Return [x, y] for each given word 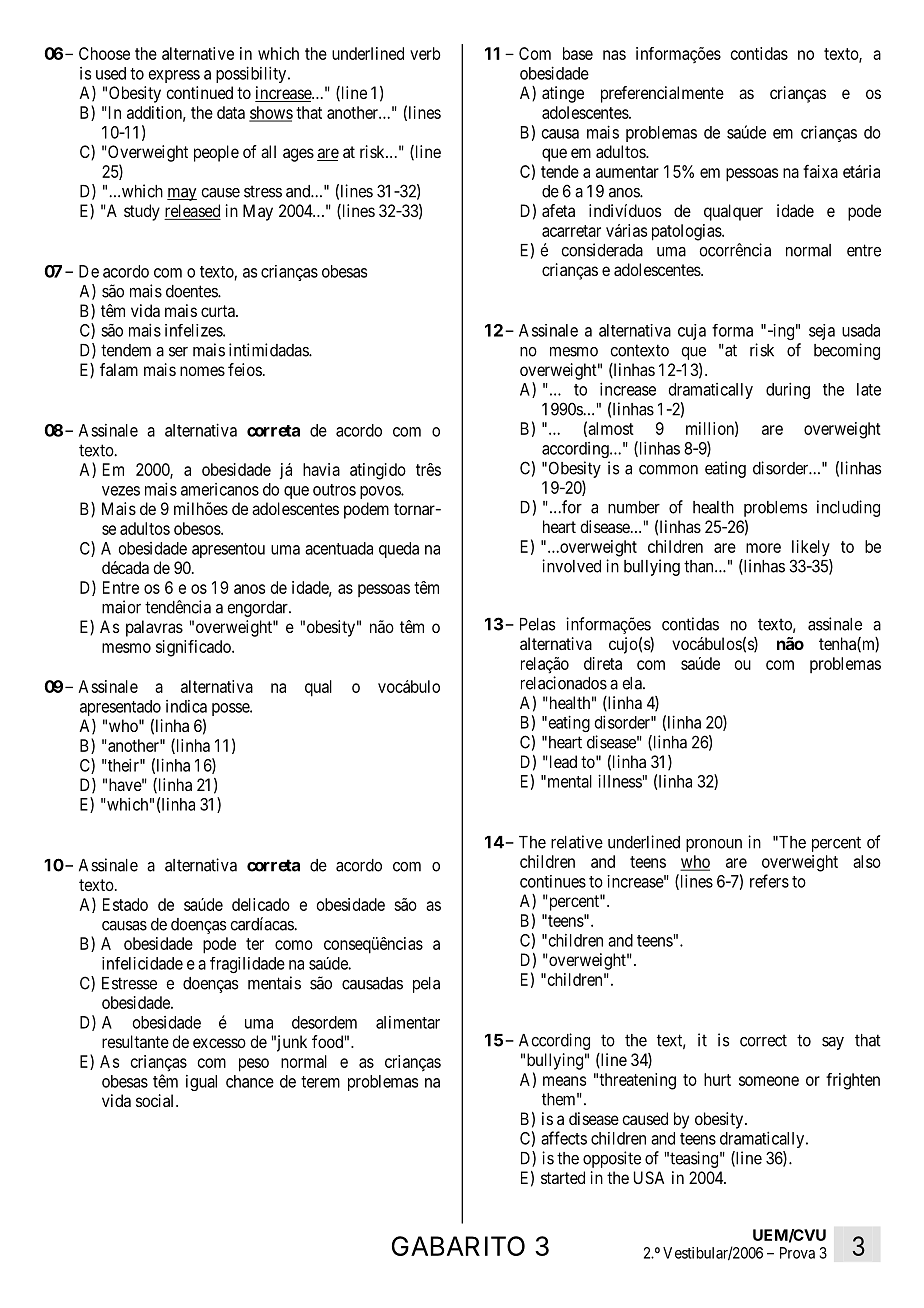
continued [199, 92]
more [763, 548]
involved [571, 566]
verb [425, 53]
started [563, 1177]
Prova [797, 1253]
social [156, 1100]
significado [194, 648]
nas [614, 55]
